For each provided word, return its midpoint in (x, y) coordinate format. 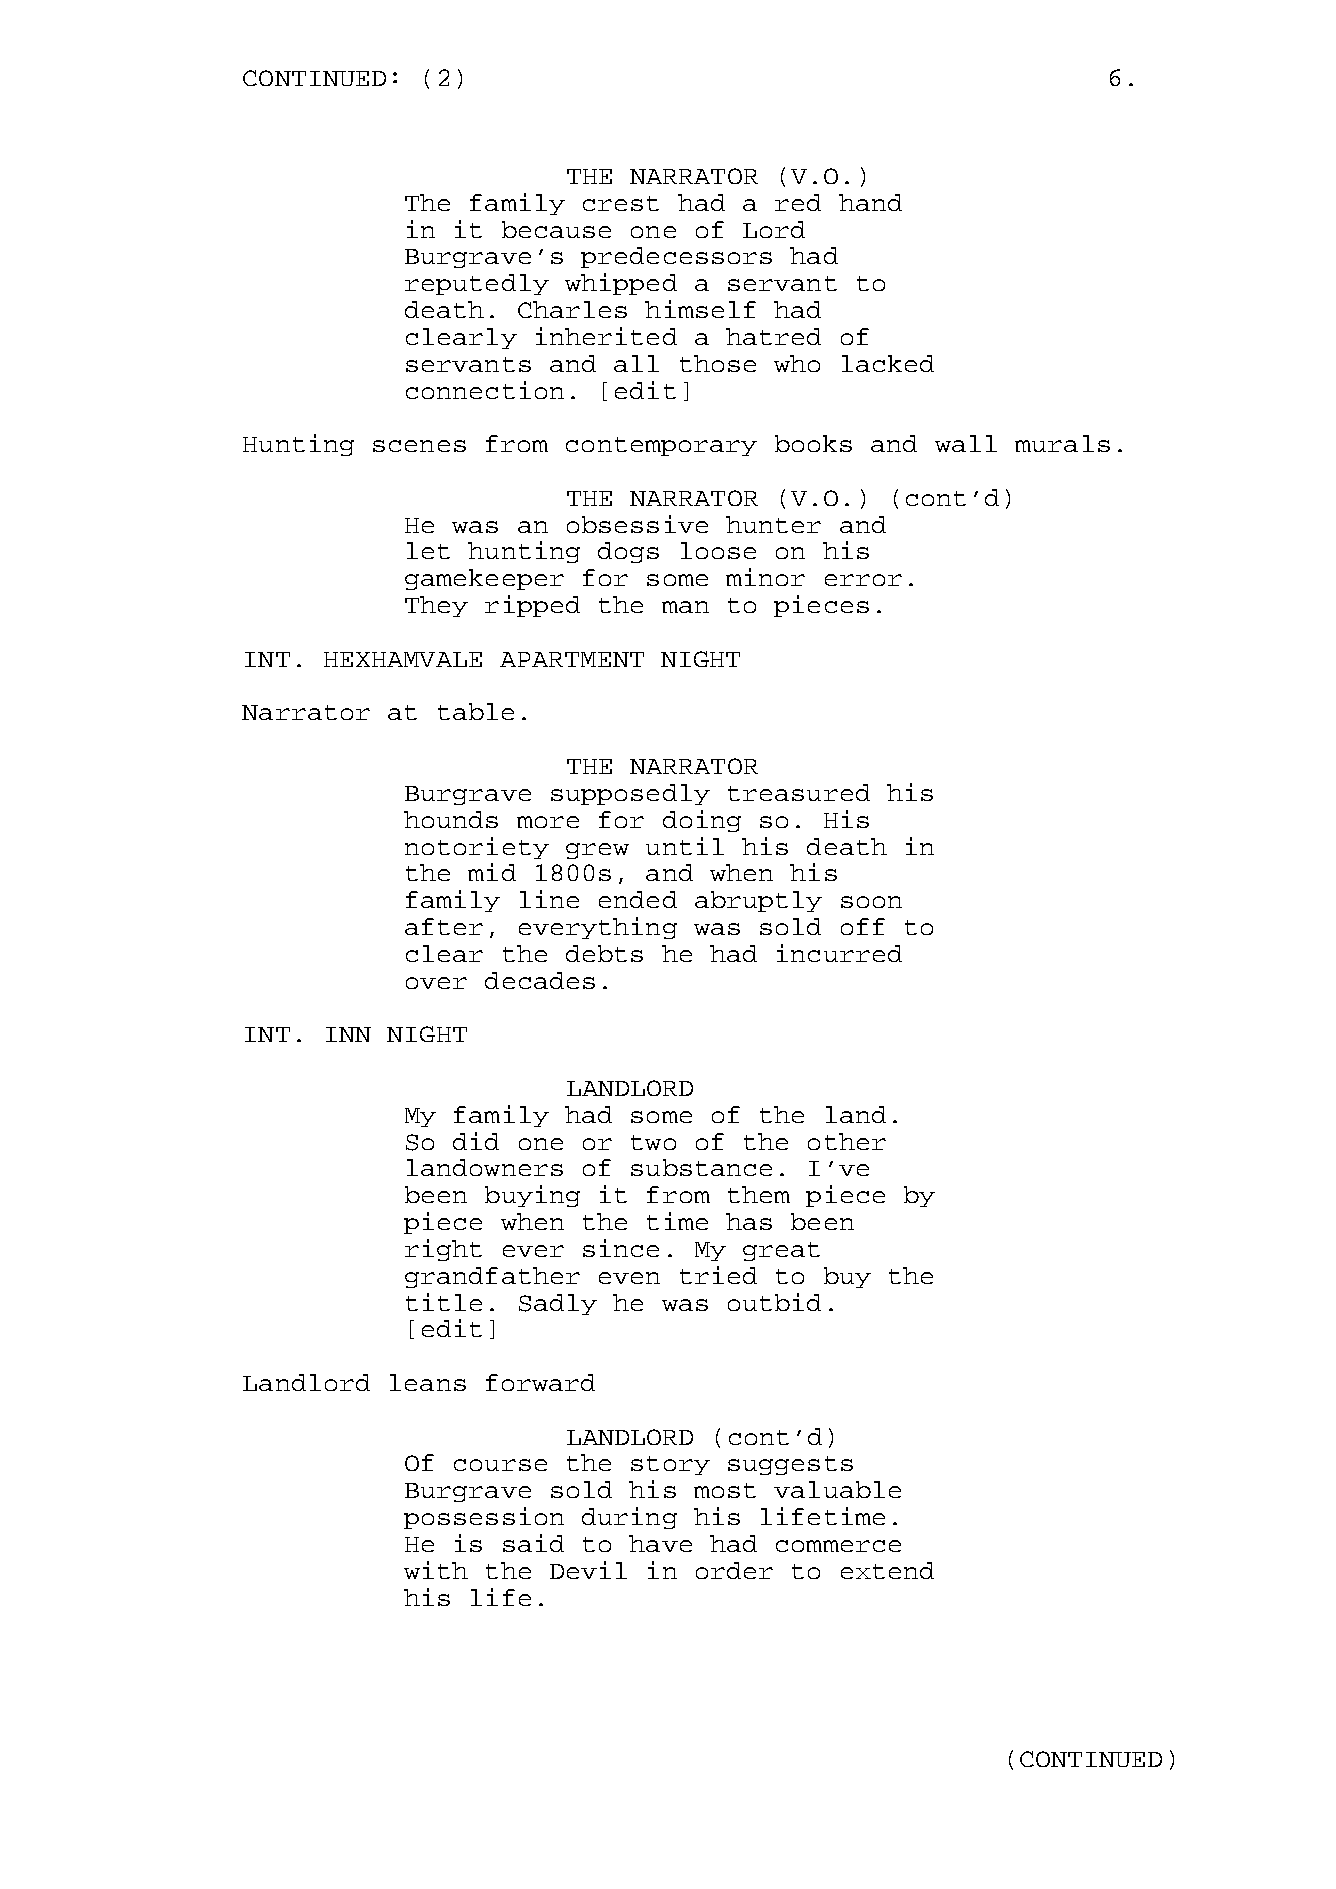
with (436, 1570)
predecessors (676, 257)
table (476, 711)
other (847, 1141)
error (863, 580)
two (653, 1142)
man (685, 607)
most (725, 1490)
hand (870, 202)
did (476, 1141)
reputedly (477, 284)
